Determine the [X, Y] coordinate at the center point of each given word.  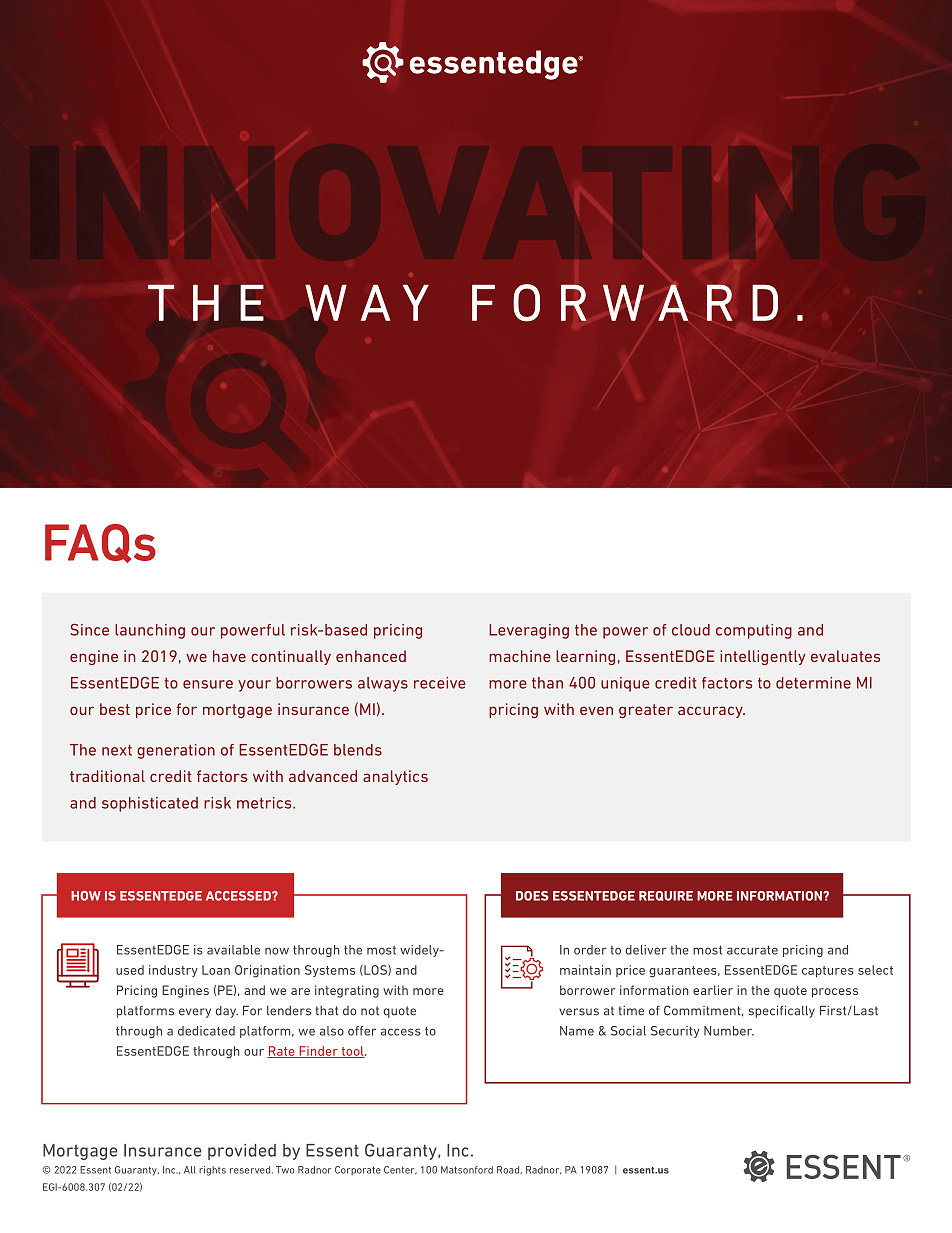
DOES [532, 896]
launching [150, 631]
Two [285, 1170]
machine [520, 656]
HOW [86, 896]
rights [212, 1171]
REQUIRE [666, 896]
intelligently [763, 657]
